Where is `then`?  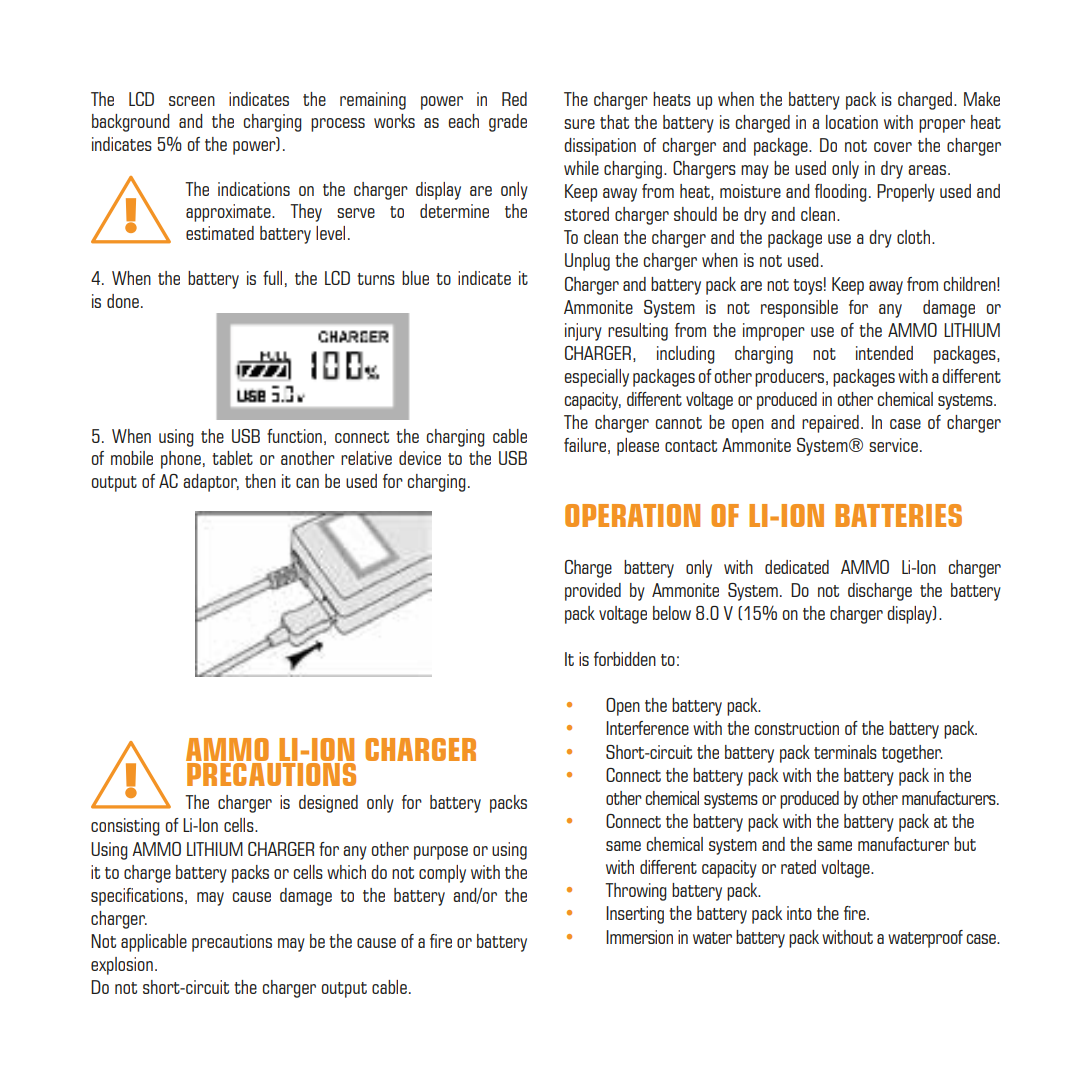
then is located at coordinates (260, 481).
